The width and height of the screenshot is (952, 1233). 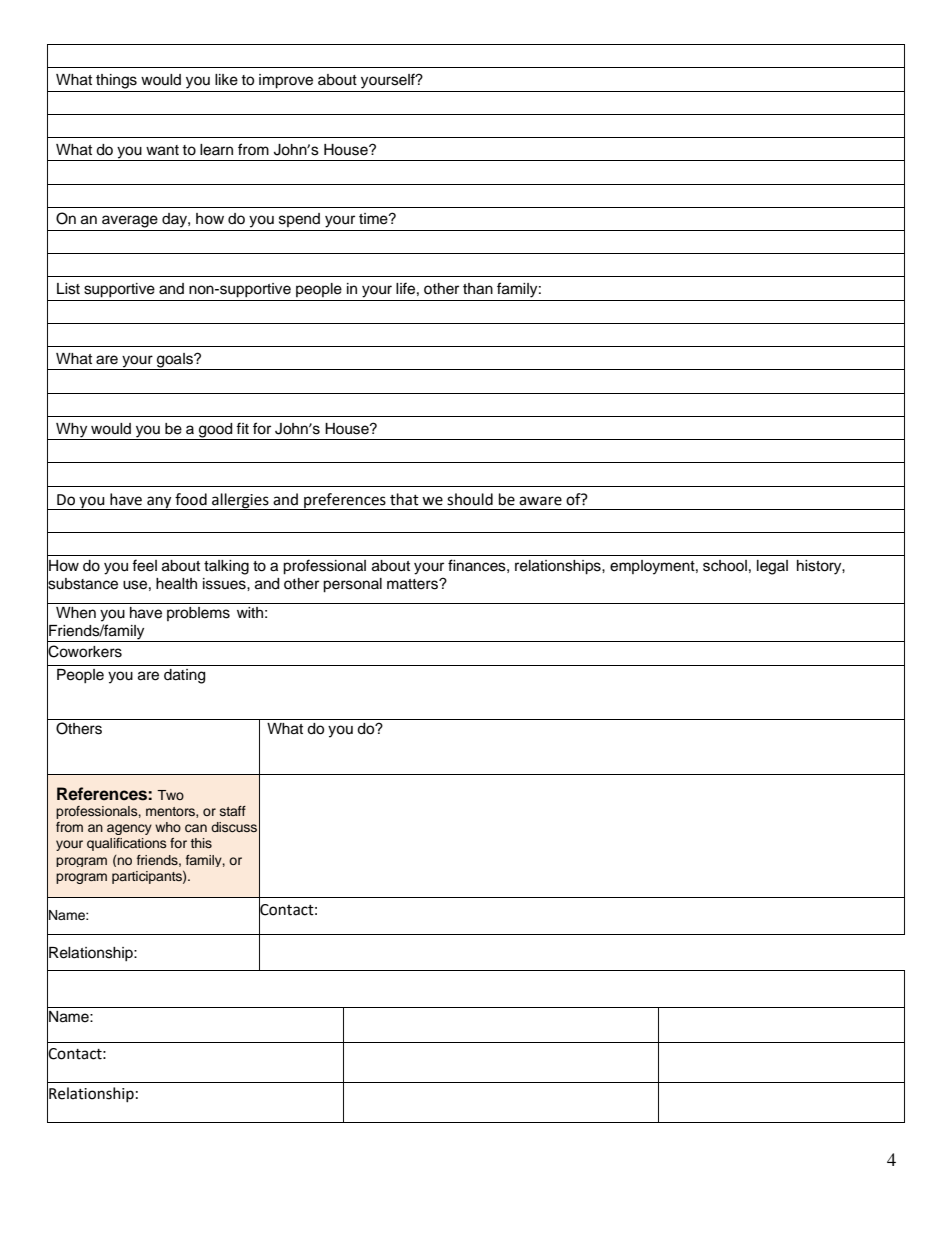 What do you see at coordinates (540, 501) in the screenshot?
I see `aware` at bounding box center [540, 501].
